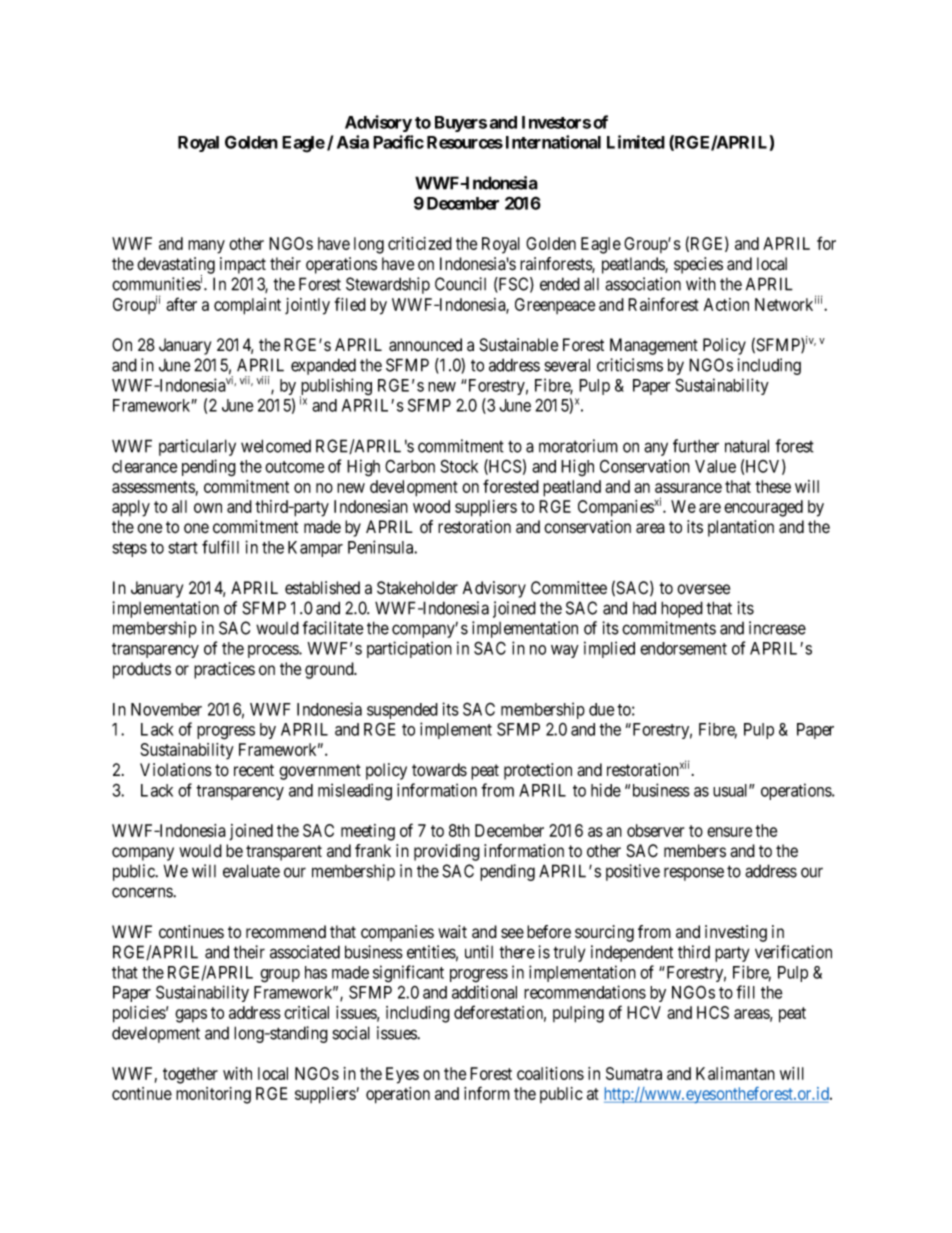 The width and height of the screenshot is (952, 1233). What do you see at coordinates (682, 609) in the screenshot?
I see `hoped` at bounding box center [682, 609].
